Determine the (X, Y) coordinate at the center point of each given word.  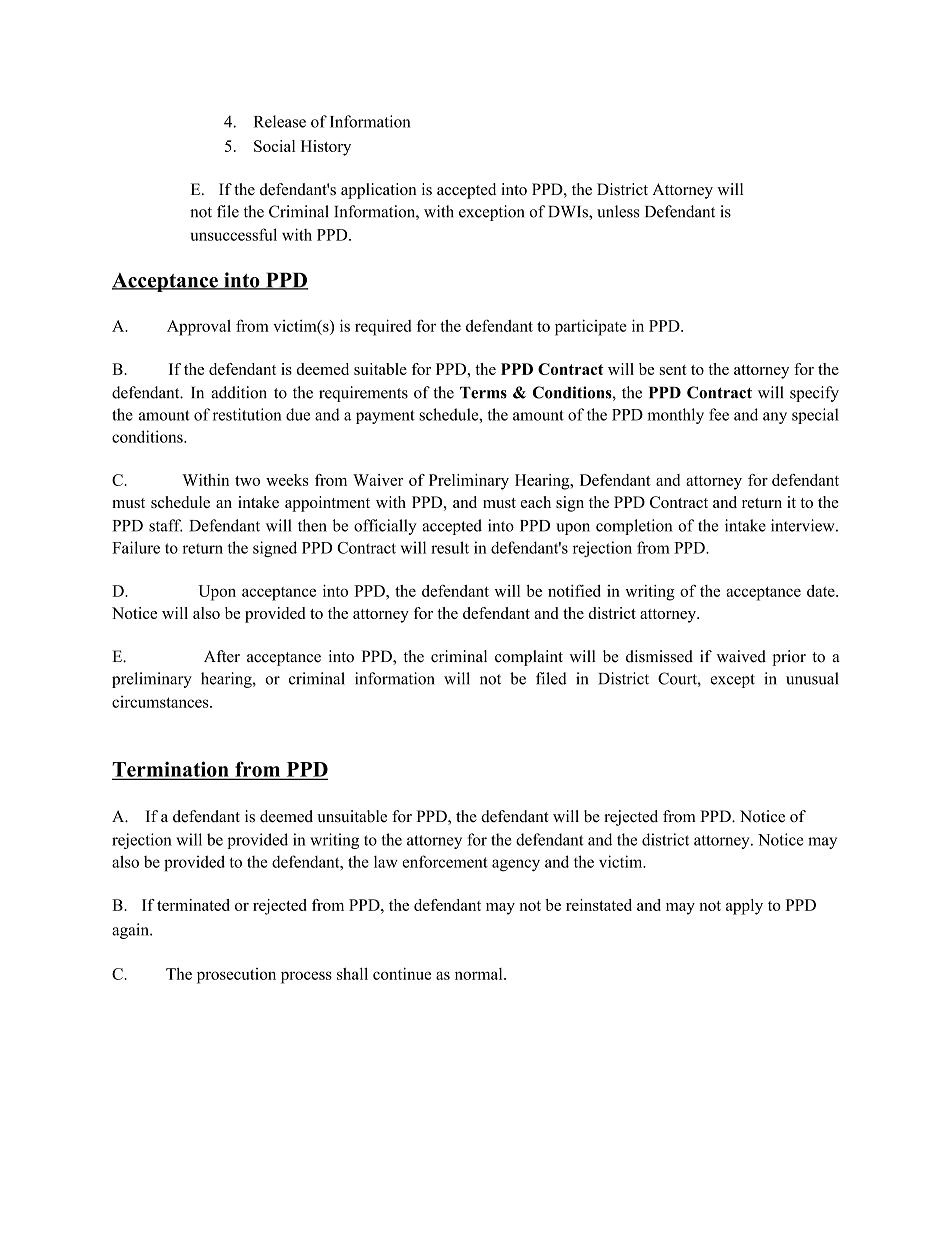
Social (274, 146)
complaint (529, 658)
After (222, 656)
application (379, 191)
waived (741, 656)
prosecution (236, 976)
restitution (247, 414)
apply (744, 907)
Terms (483, 393)
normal (480, 974)
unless (618, 211)
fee (719, 414)
